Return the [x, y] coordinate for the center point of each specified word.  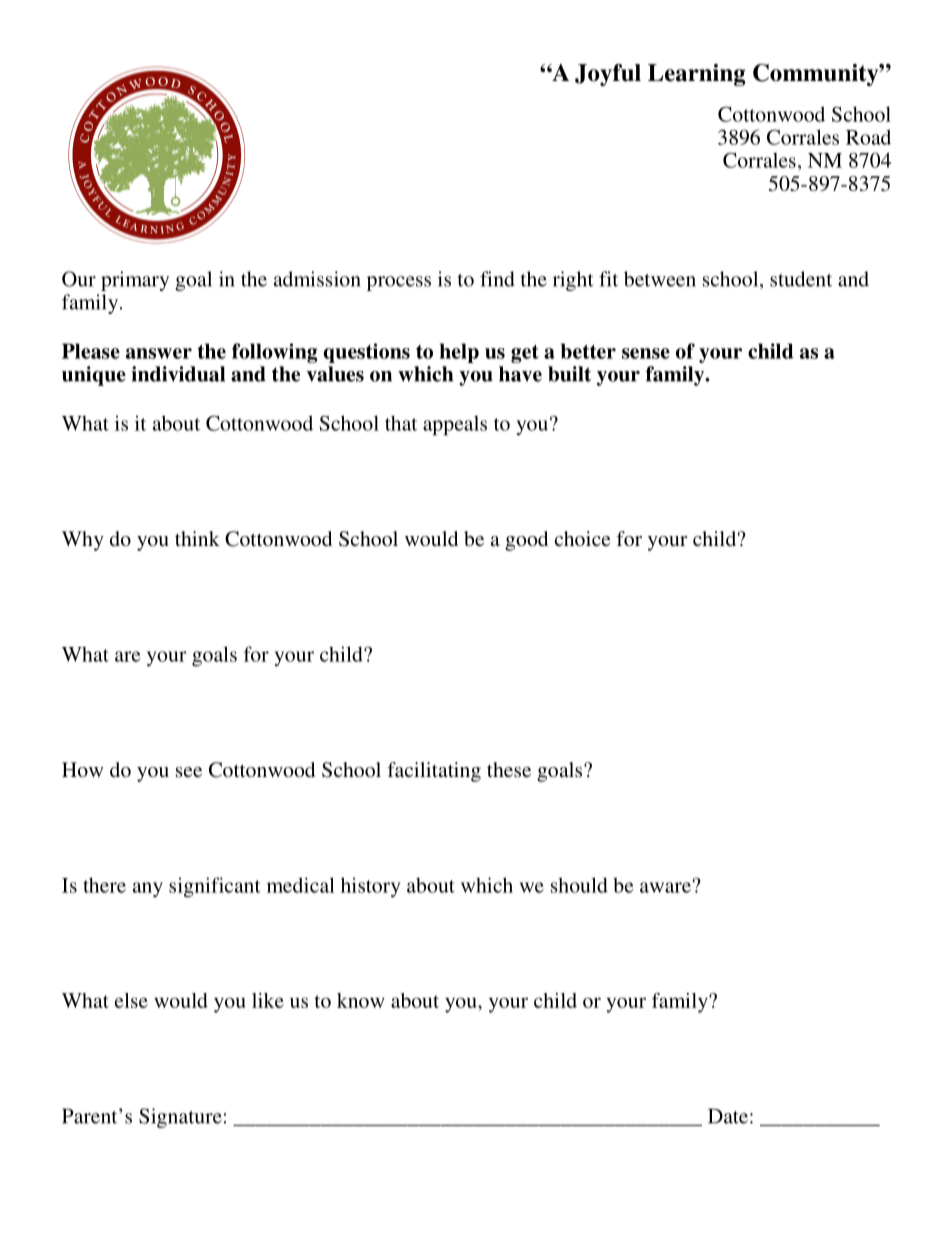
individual [178, 374]
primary [135, 281]
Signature [180, 1118]
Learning [696, 75]
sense [646, 353]
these [509, 769]
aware [665, 887]
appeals [455, 426]
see [189, 772]
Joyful [608, 75]
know [361, 1000]
